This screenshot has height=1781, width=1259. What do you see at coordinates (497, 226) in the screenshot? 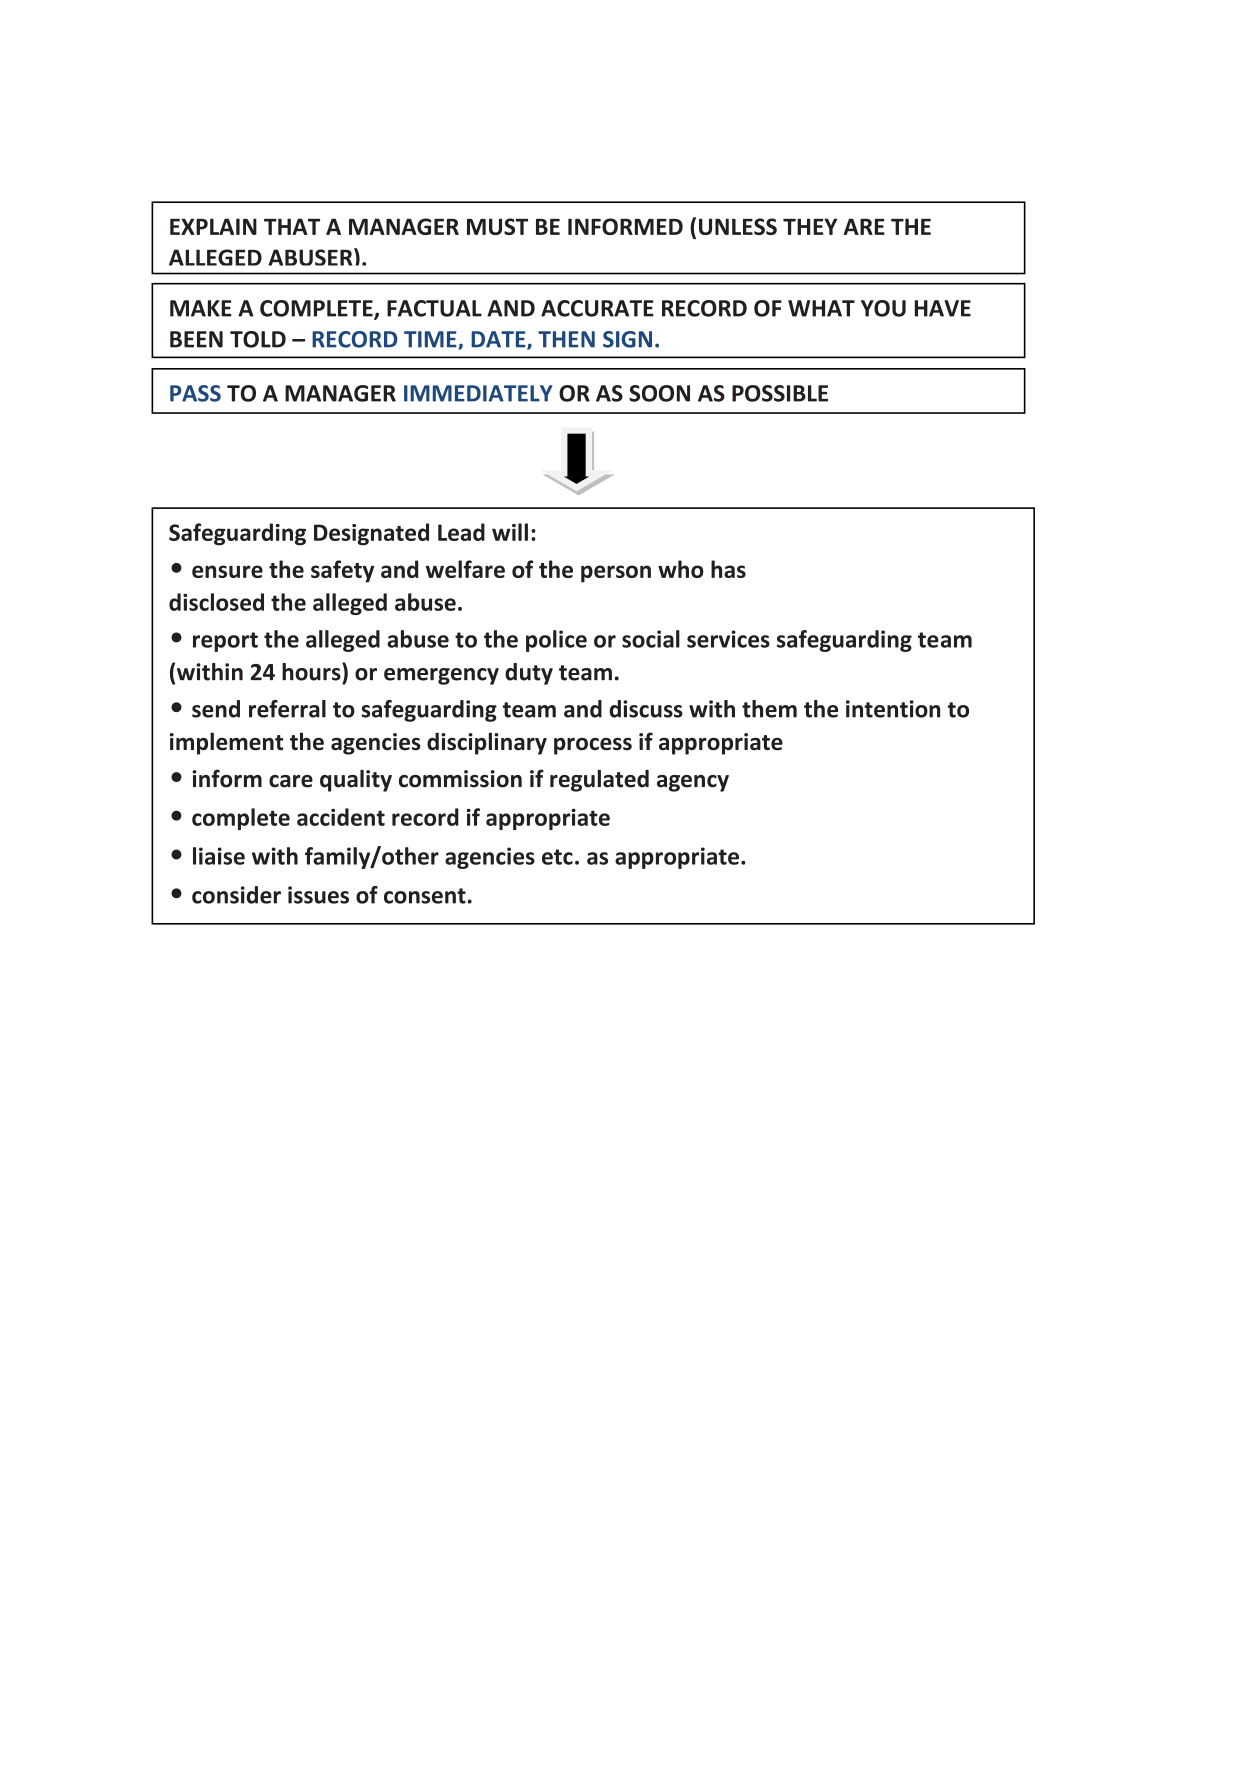
I see `MUST` at bounding box center [497, 226].
